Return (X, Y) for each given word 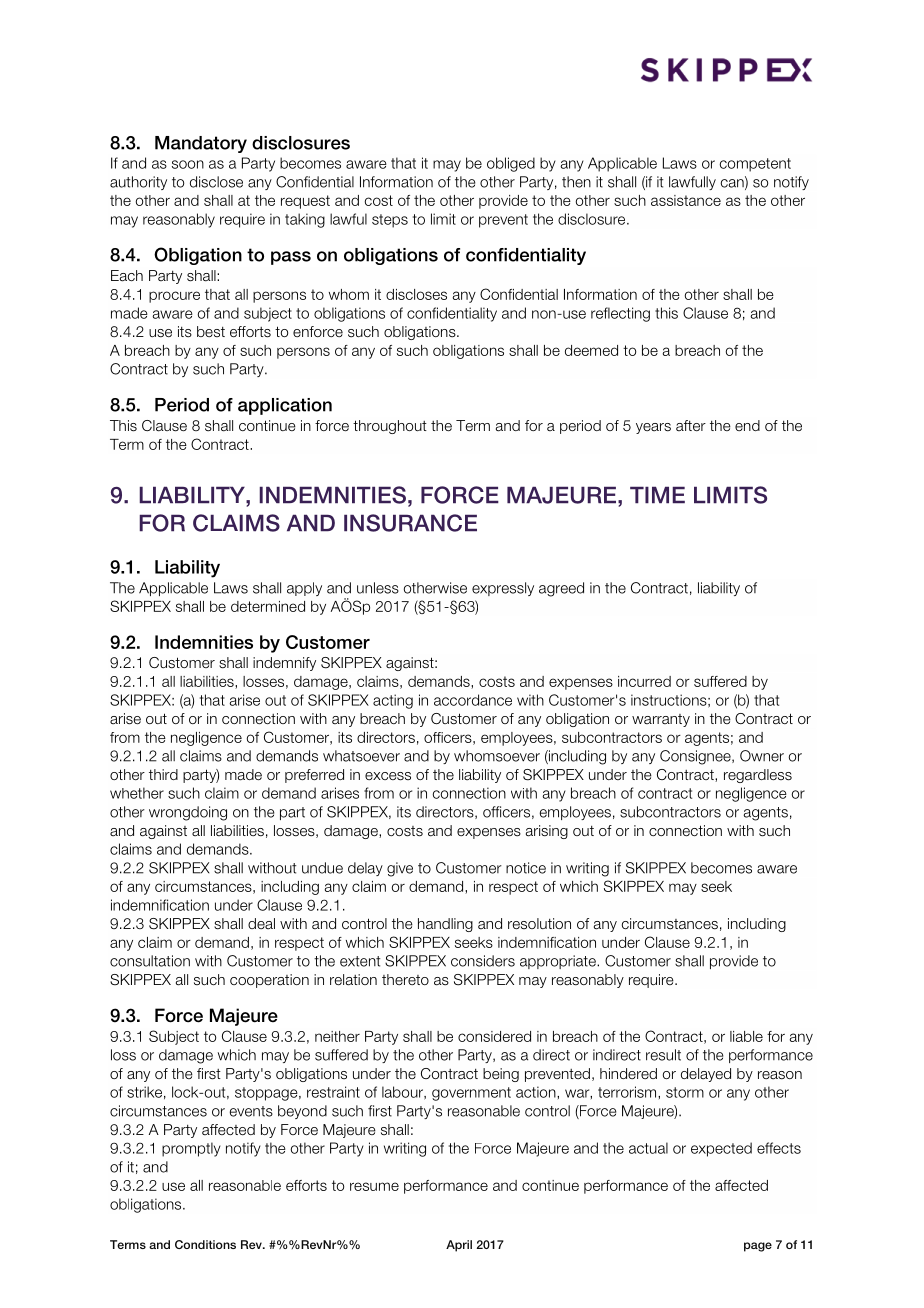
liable (746, 1036)
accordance (473, 700)
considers (483, 961)
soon (188, 164)
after (691, 425)
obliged (511, 164)
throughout (390, 427)
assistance (686, 200)
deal (261, 924)
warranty (661, 720)
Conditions (205, 1244)
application (285, 406)
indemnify (284, 664)
